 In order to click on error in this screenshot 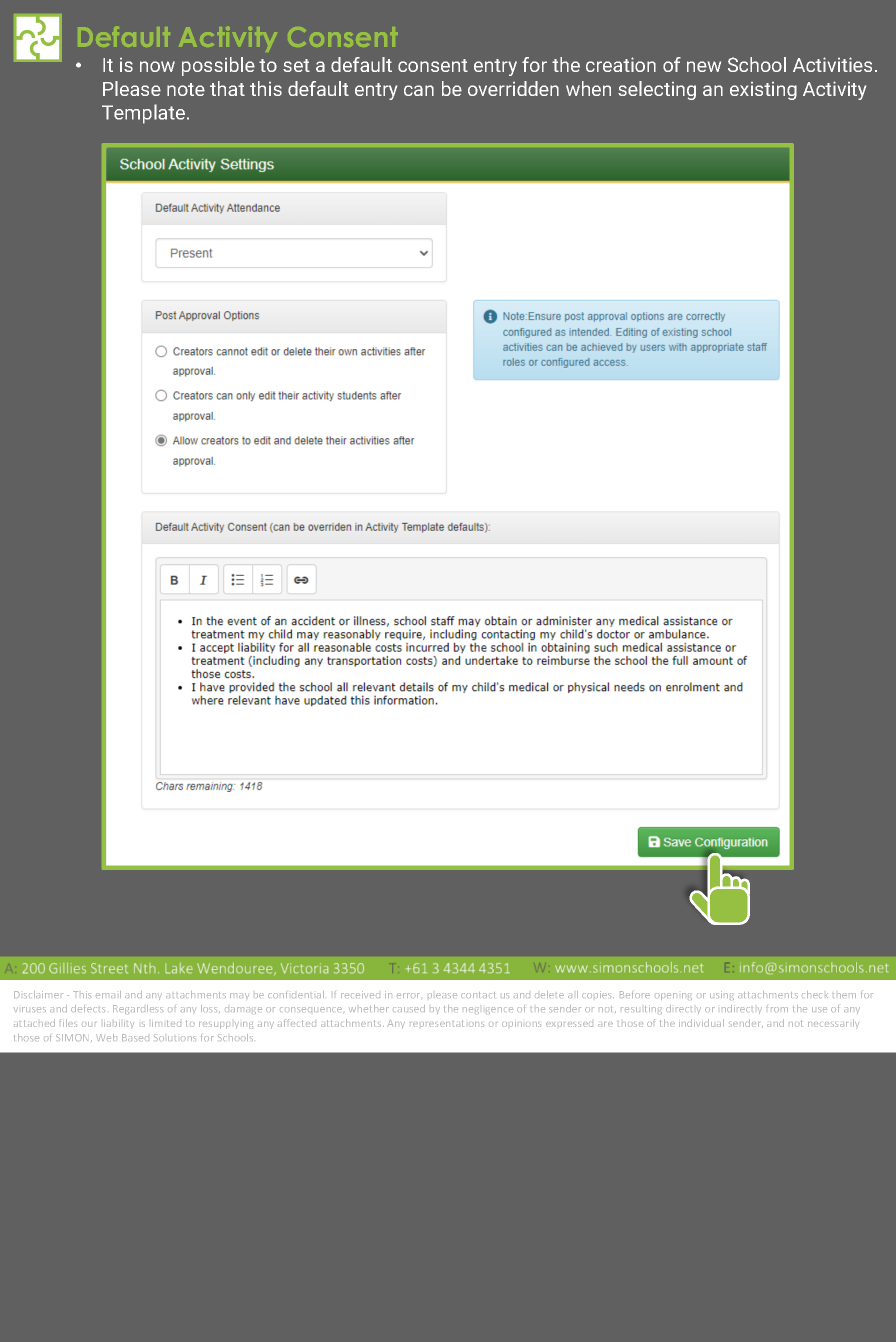, I will do `click(408, 995)`.
